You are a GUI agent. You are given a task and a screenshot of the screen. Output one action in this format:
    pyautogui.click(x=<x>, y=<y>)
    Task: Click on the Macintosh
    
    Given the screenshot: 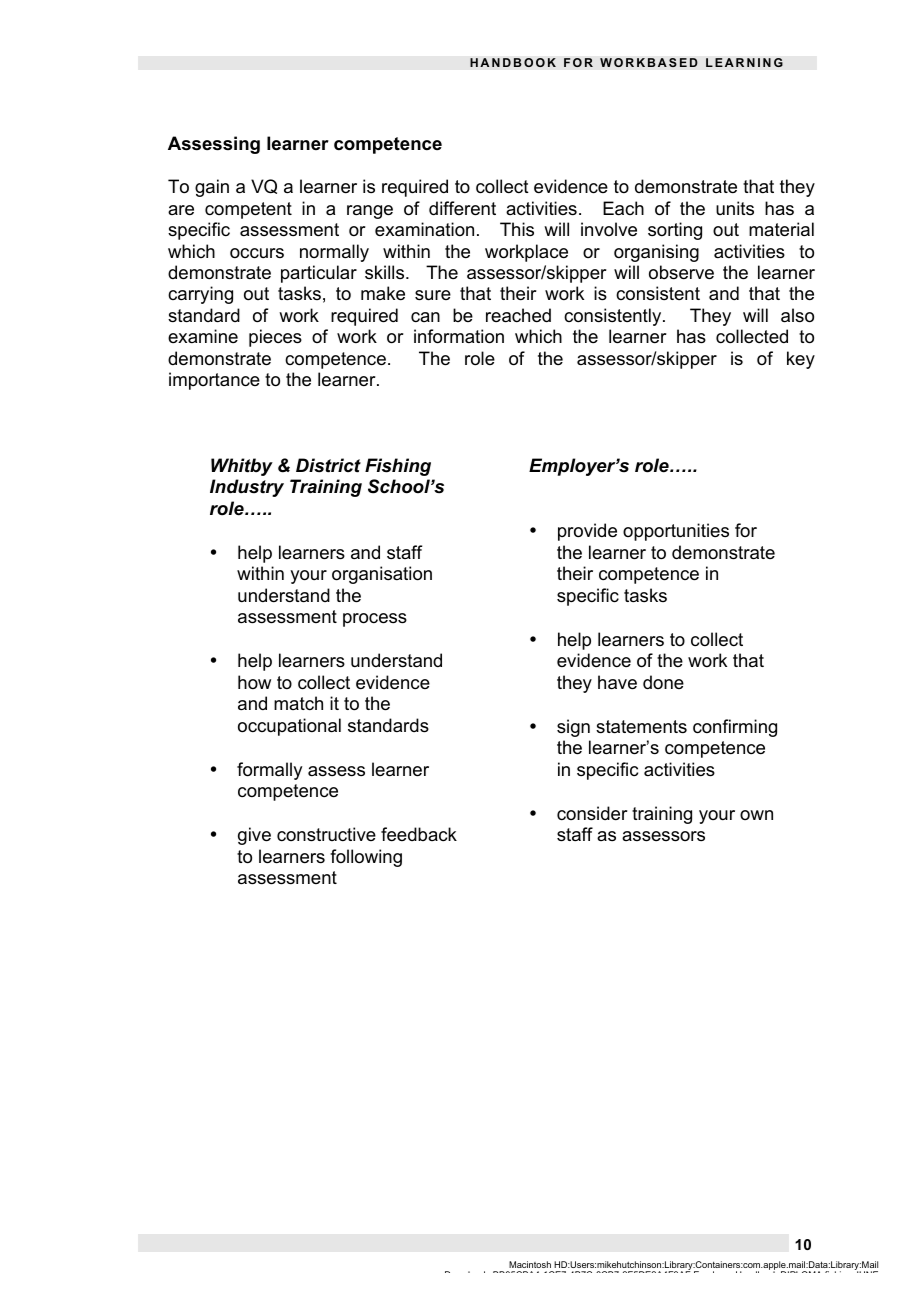 What is the action you would take?
    pyautogui.click(x=530, y=1264)
